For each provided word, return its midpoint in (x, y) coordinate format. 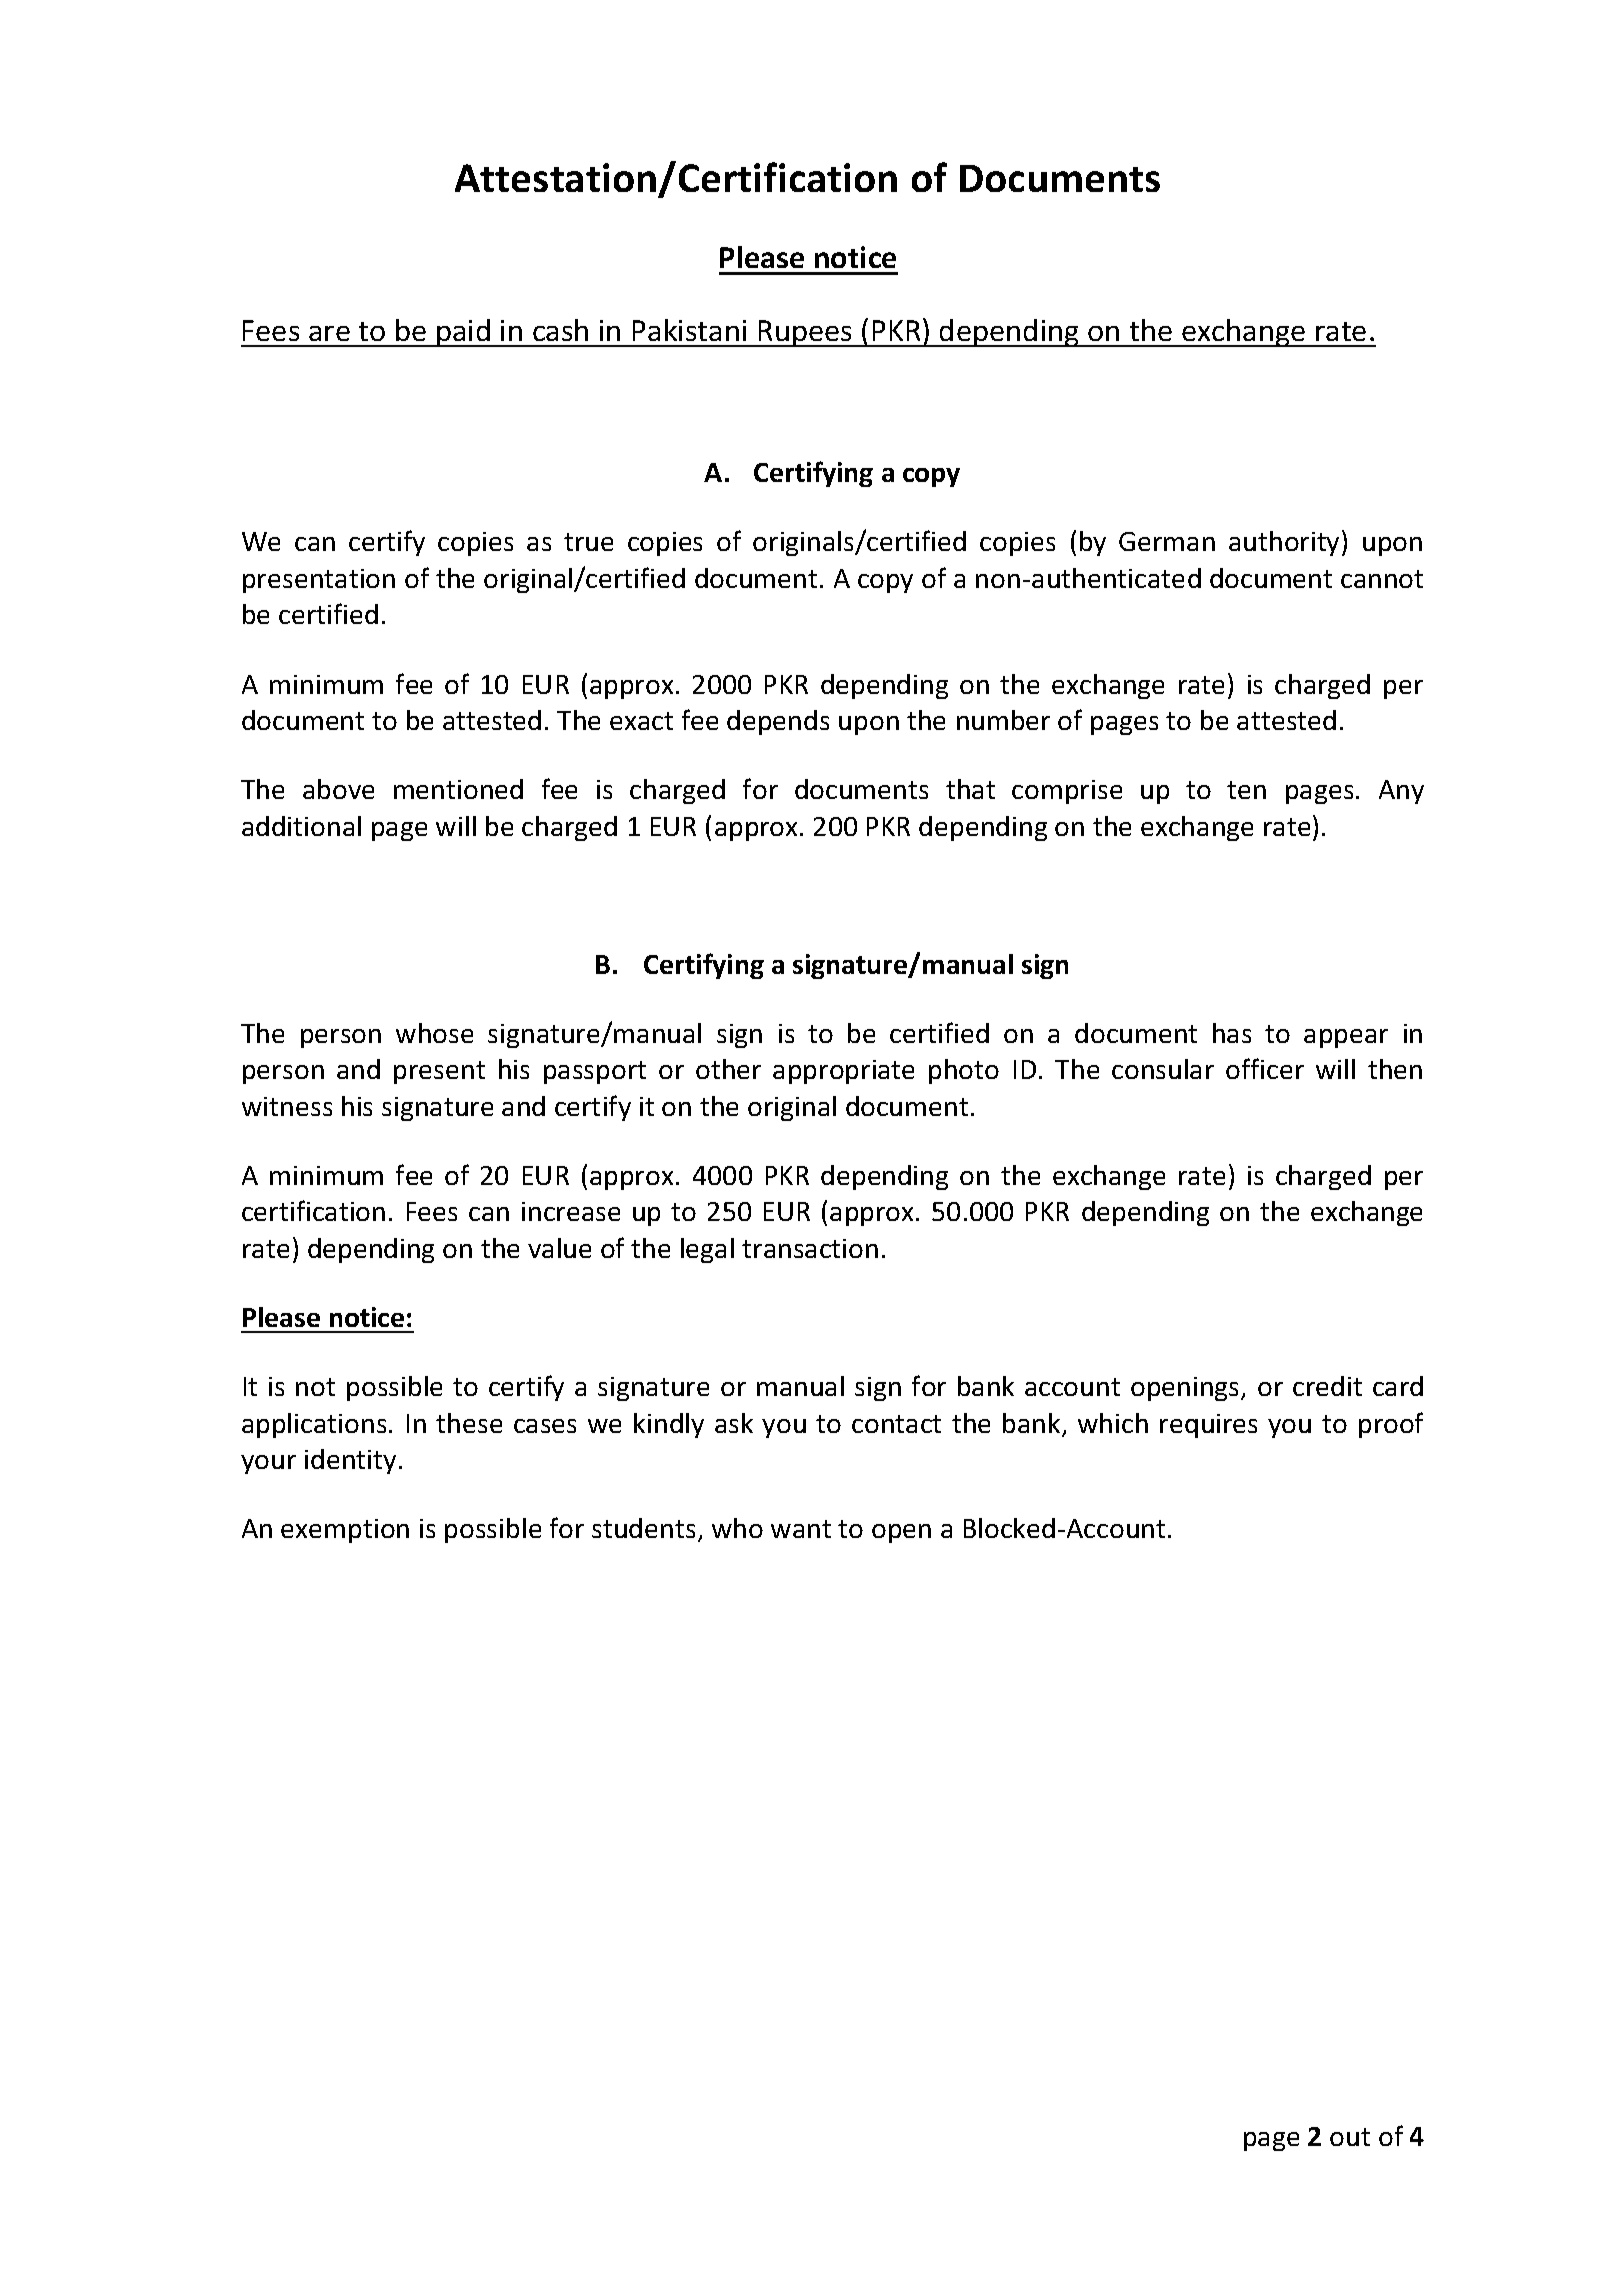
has (1232, 1033)
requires (1208, 1426)
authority (1286, 543)
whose (434, 1033)
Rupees (806, 333)
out (1350, 2137)
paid (463, 333)
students (643, 1528)
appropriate (843, 1072)
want (801, 1529)
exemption (345, 1531)
